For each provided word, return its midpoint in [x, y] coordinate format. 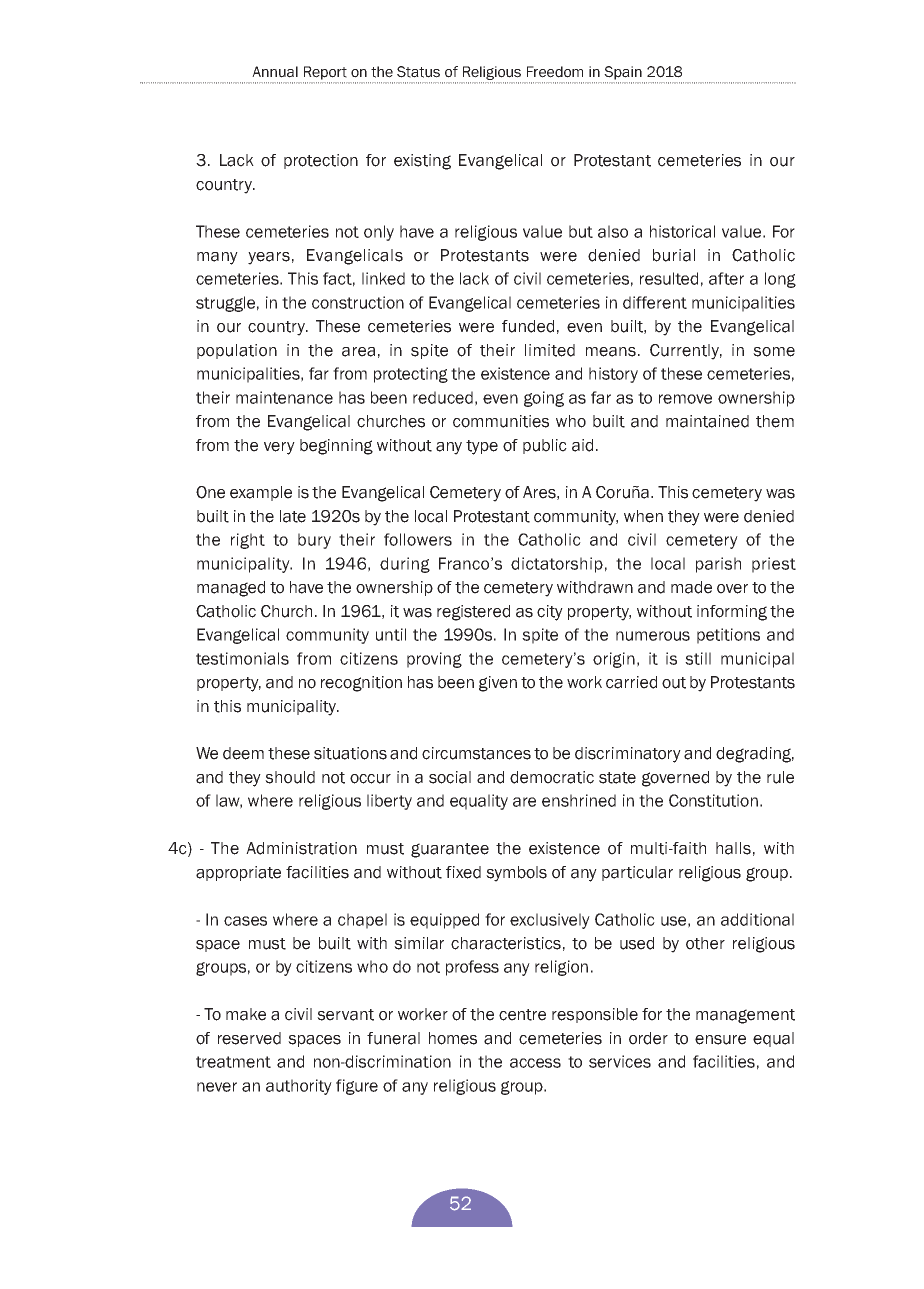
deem [243, 753]
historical [682, 231]
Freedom [555, 72]
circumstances [476, 753]
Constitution [713, 800]
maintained [707, 421]
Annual [275, 72]
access [535, 1063]
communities [501, 421]
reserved [249, 1038]
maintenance [284, 397]
